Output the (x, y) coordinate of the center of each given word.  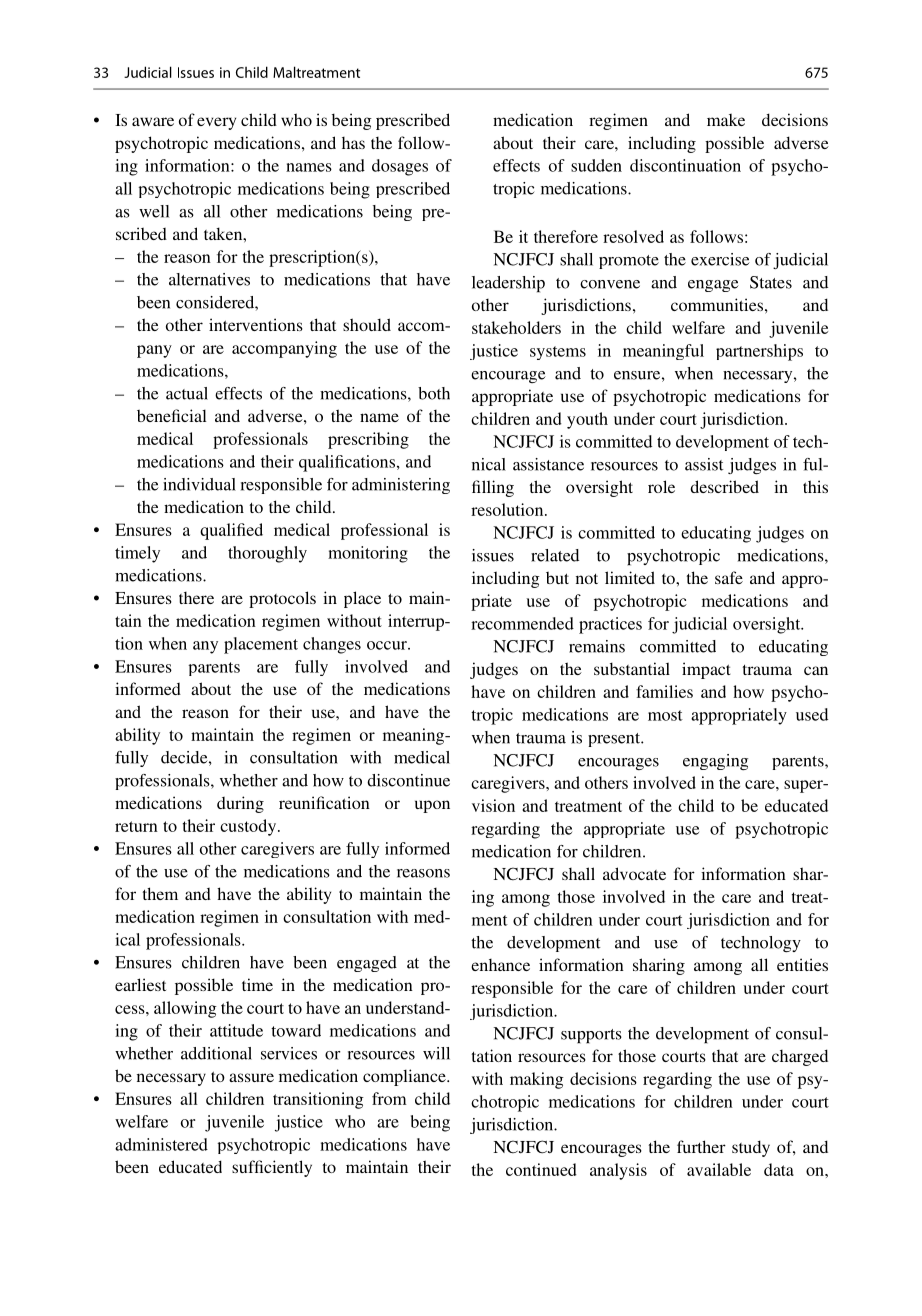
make (726, 119)
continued (541, 1169)
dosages (400, 167)
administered (161, 1144)
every (216, 123)
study (751, 1148)
